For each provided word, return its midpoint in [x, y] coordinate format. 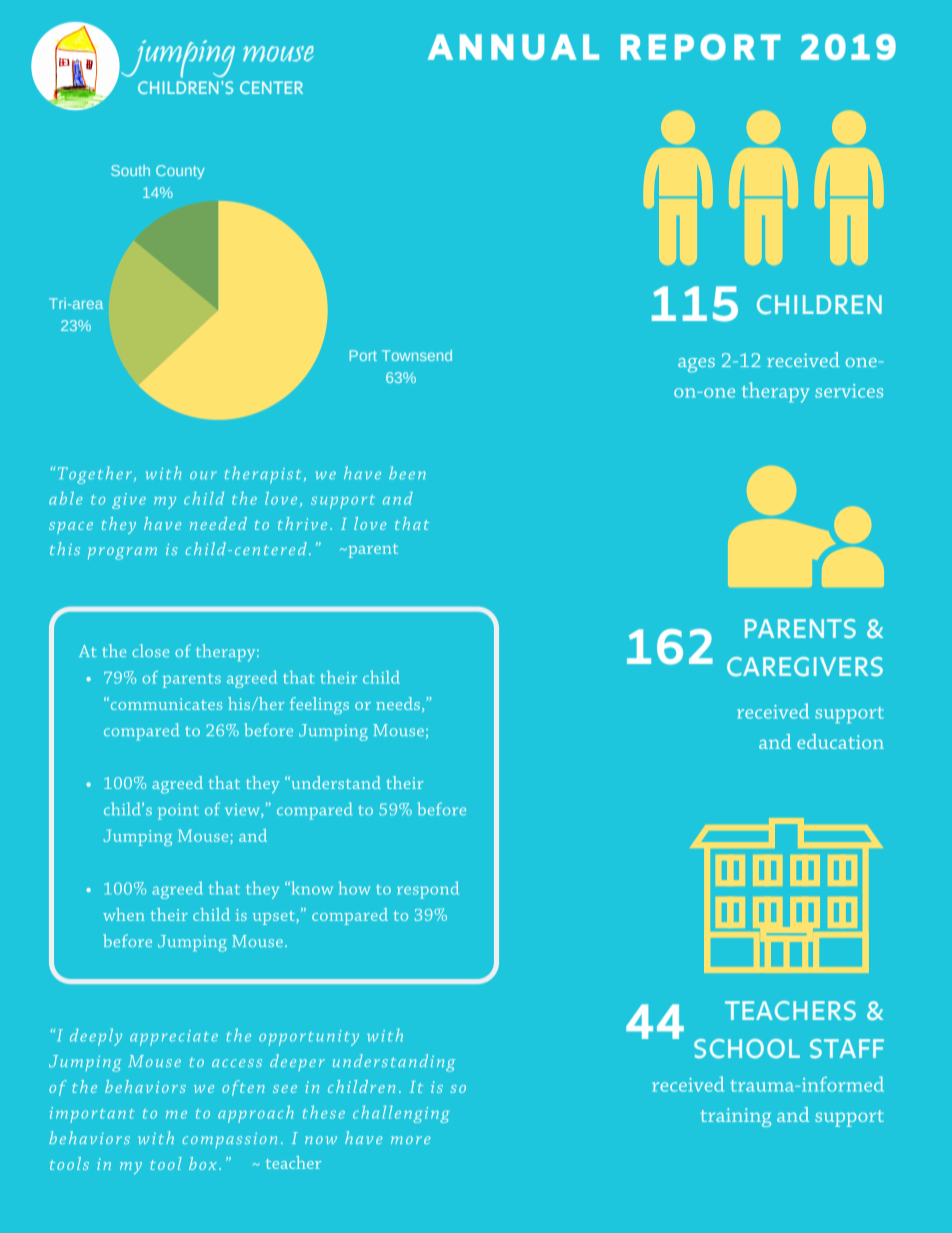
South [130, 170]
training [735, 1117]
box [203, 1163]
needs [398, 703]
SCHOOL [747, 1048]
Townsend [417, 355]
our [203, 475]
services [849, 391]
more [411, 1140]
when [124, 914]
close [150, 650]
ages [696, 365]
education [840, 741]
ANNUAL [513, 47]
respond [428, 890]
